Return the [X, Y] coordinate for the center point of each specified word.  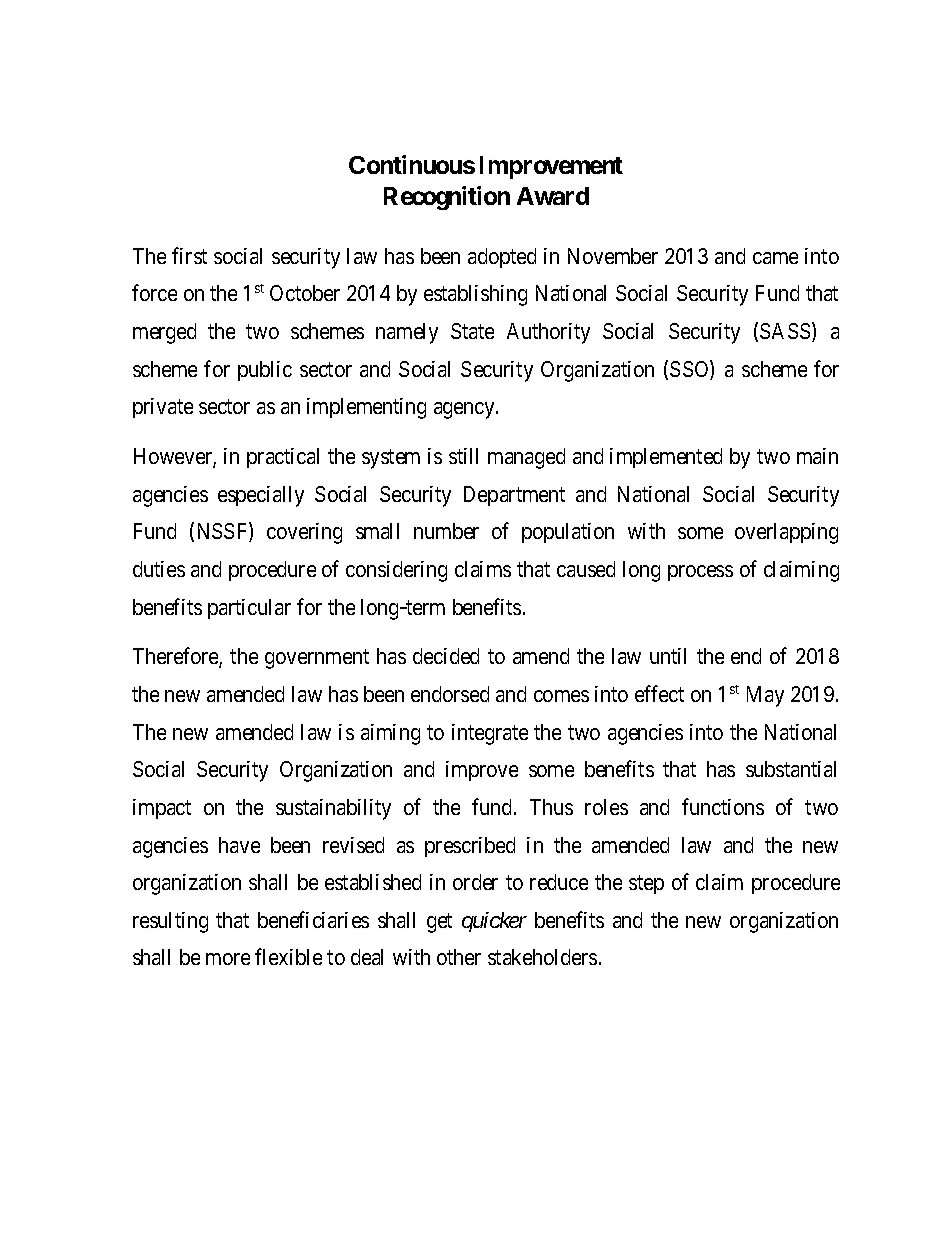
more [228, 959]
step [646, 885]
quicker [494, 922]
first [189, 255]
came [775, 258]
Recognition [447, 198]
